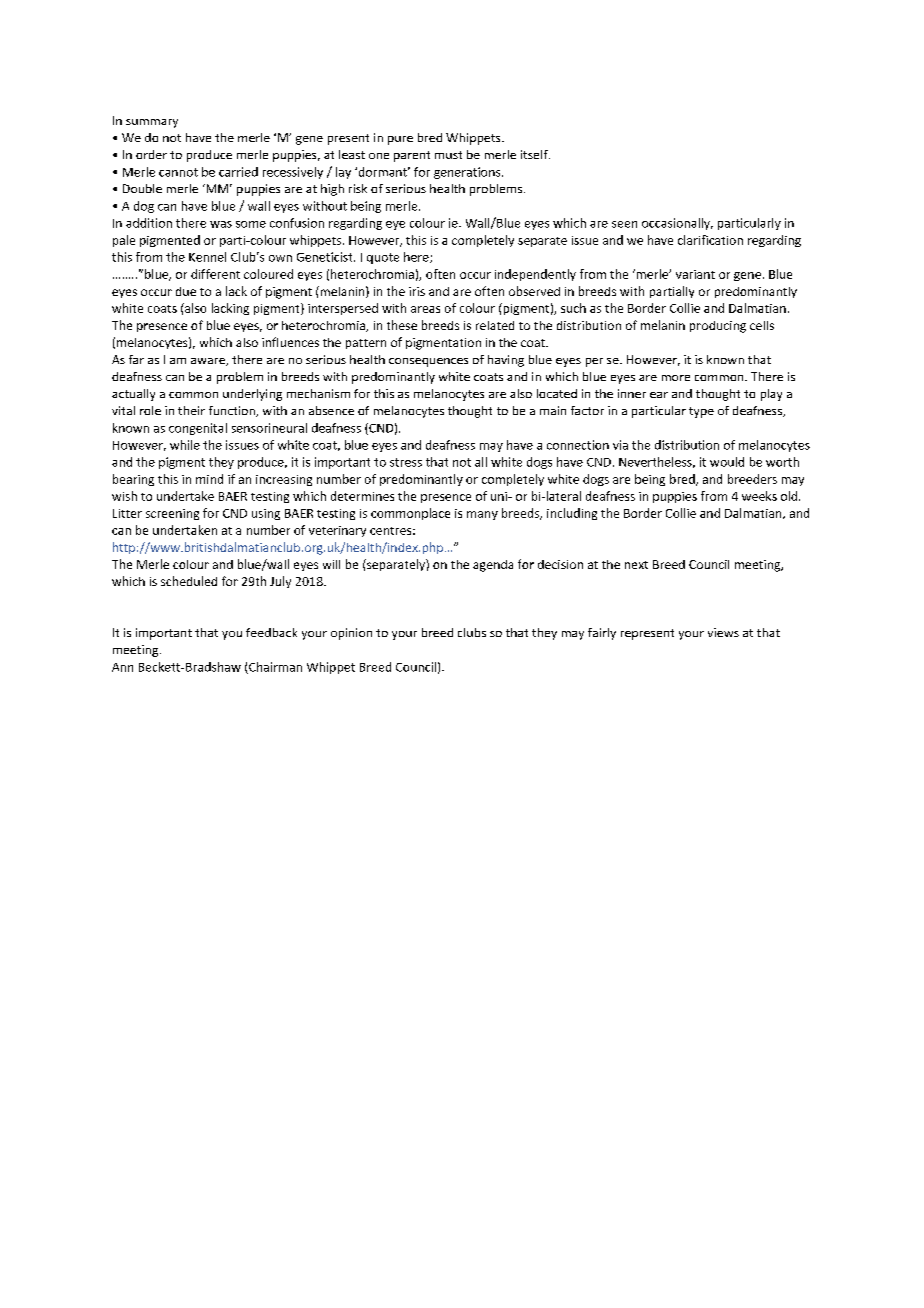 The width and height of the screenshot is (924, 1308). I want to click on weeks, so click(759, 496).
